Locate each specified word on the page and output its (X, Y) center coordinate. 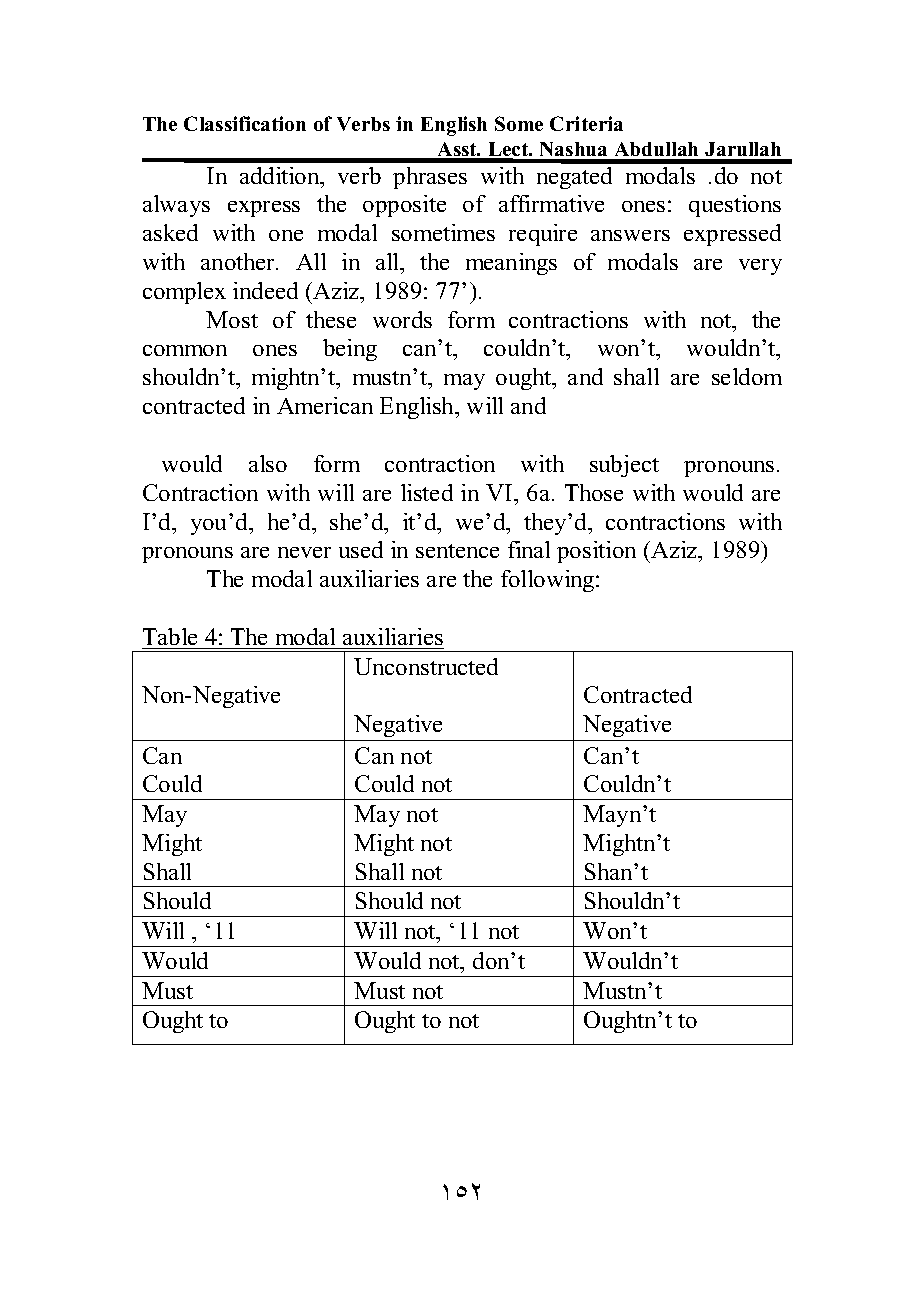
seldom (747, 376)
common (185, 350)
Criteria (586, 123)
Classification (245, 123)
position (596, 552)
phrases (430, 178)
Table (170, 636)
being (350, 350)
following (549, 581)
